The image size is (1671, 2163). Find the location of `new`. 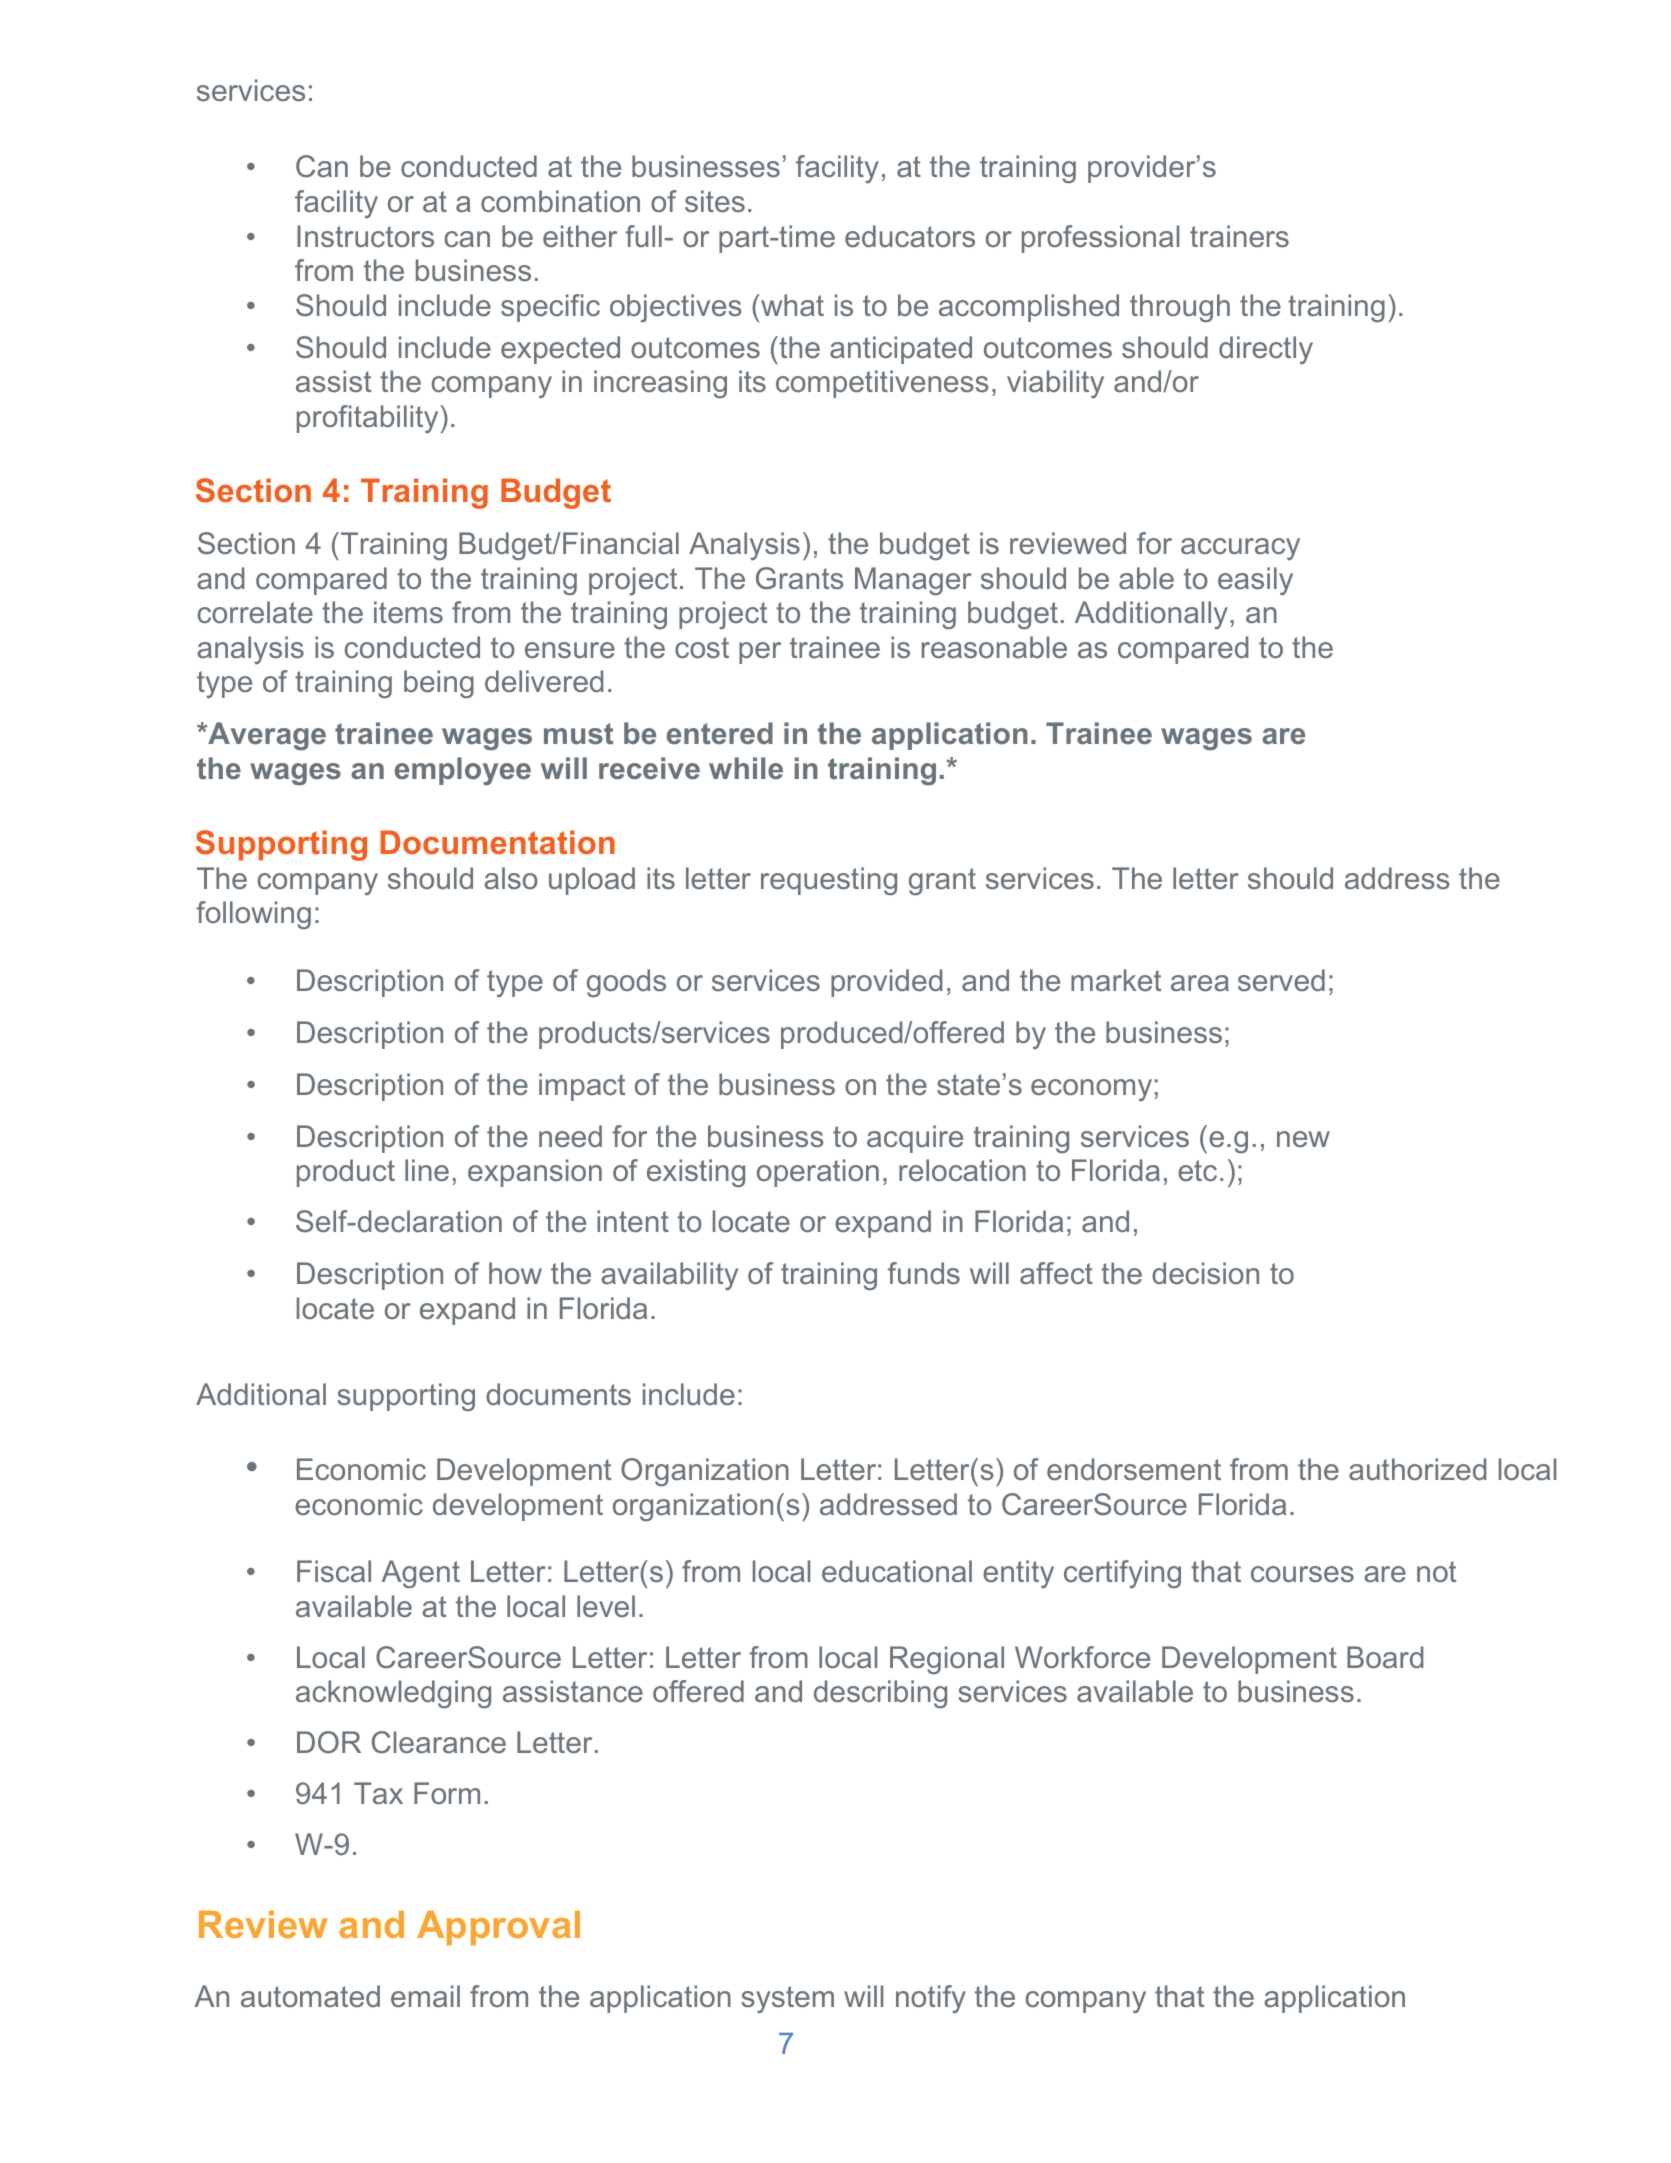

new is located at coordinates (1303, 1139).
